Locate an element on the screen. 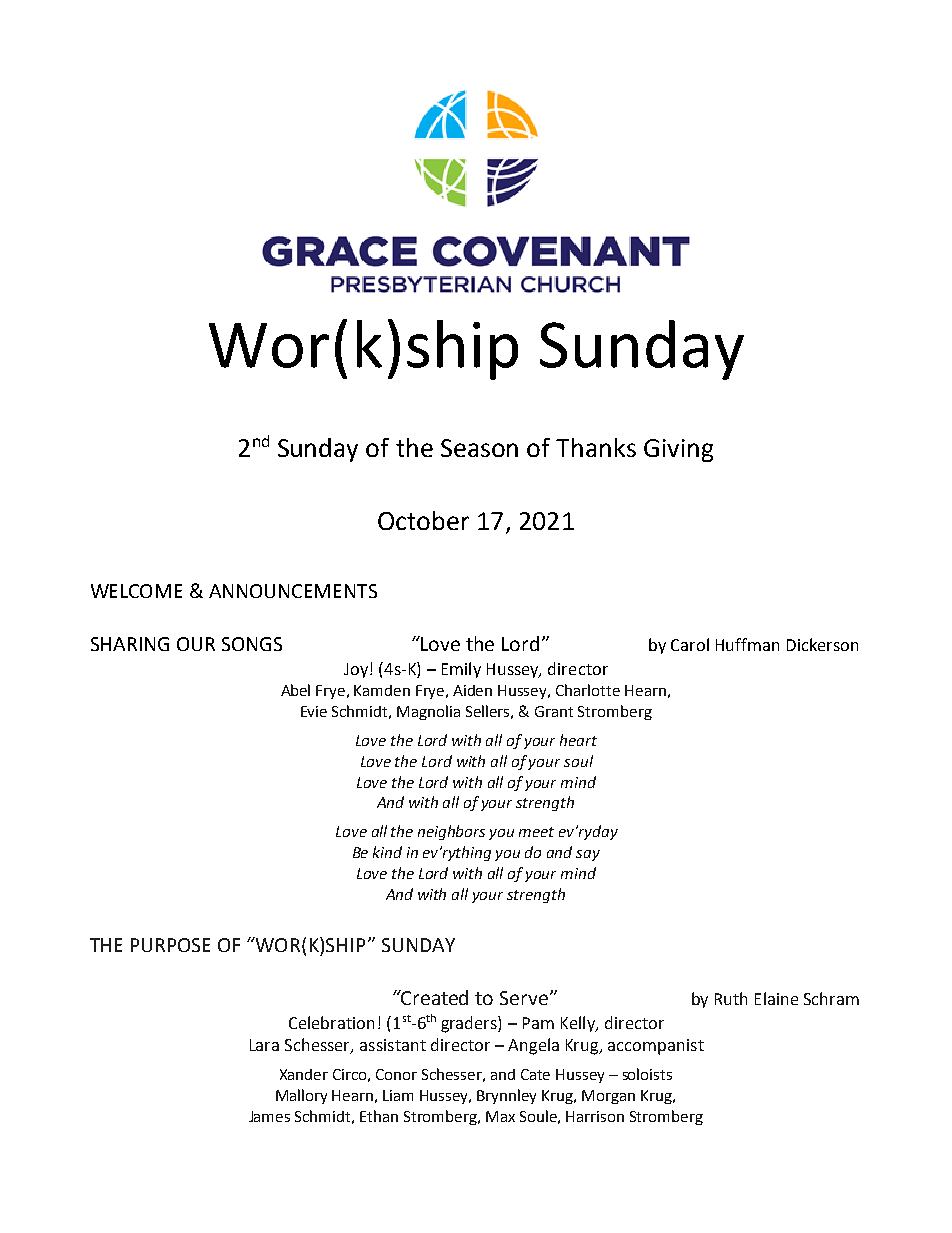 The image size is (952, 1233). October is located at coordinates (423, 520).
